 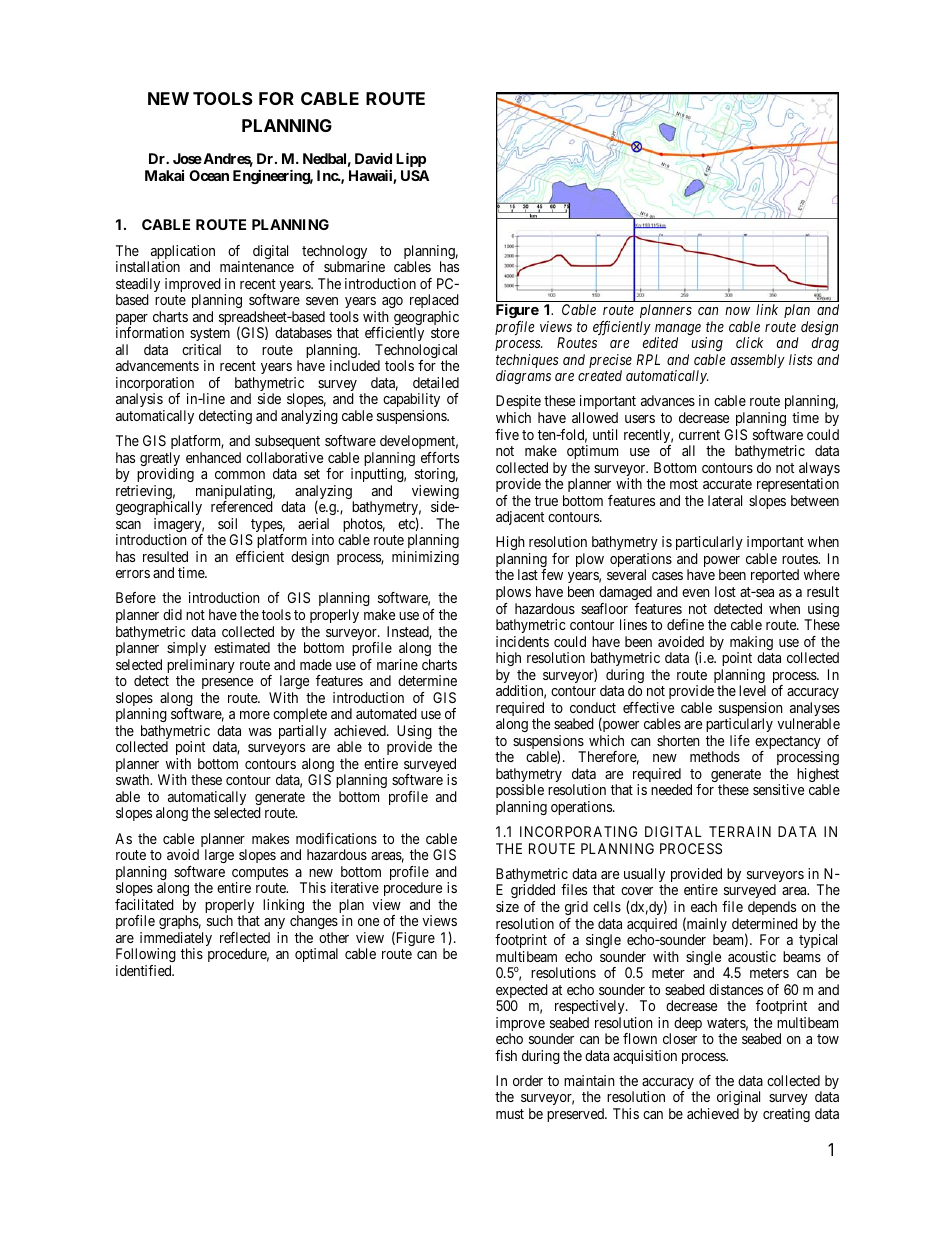 I want to click on making, so click(x=751, y=644).
